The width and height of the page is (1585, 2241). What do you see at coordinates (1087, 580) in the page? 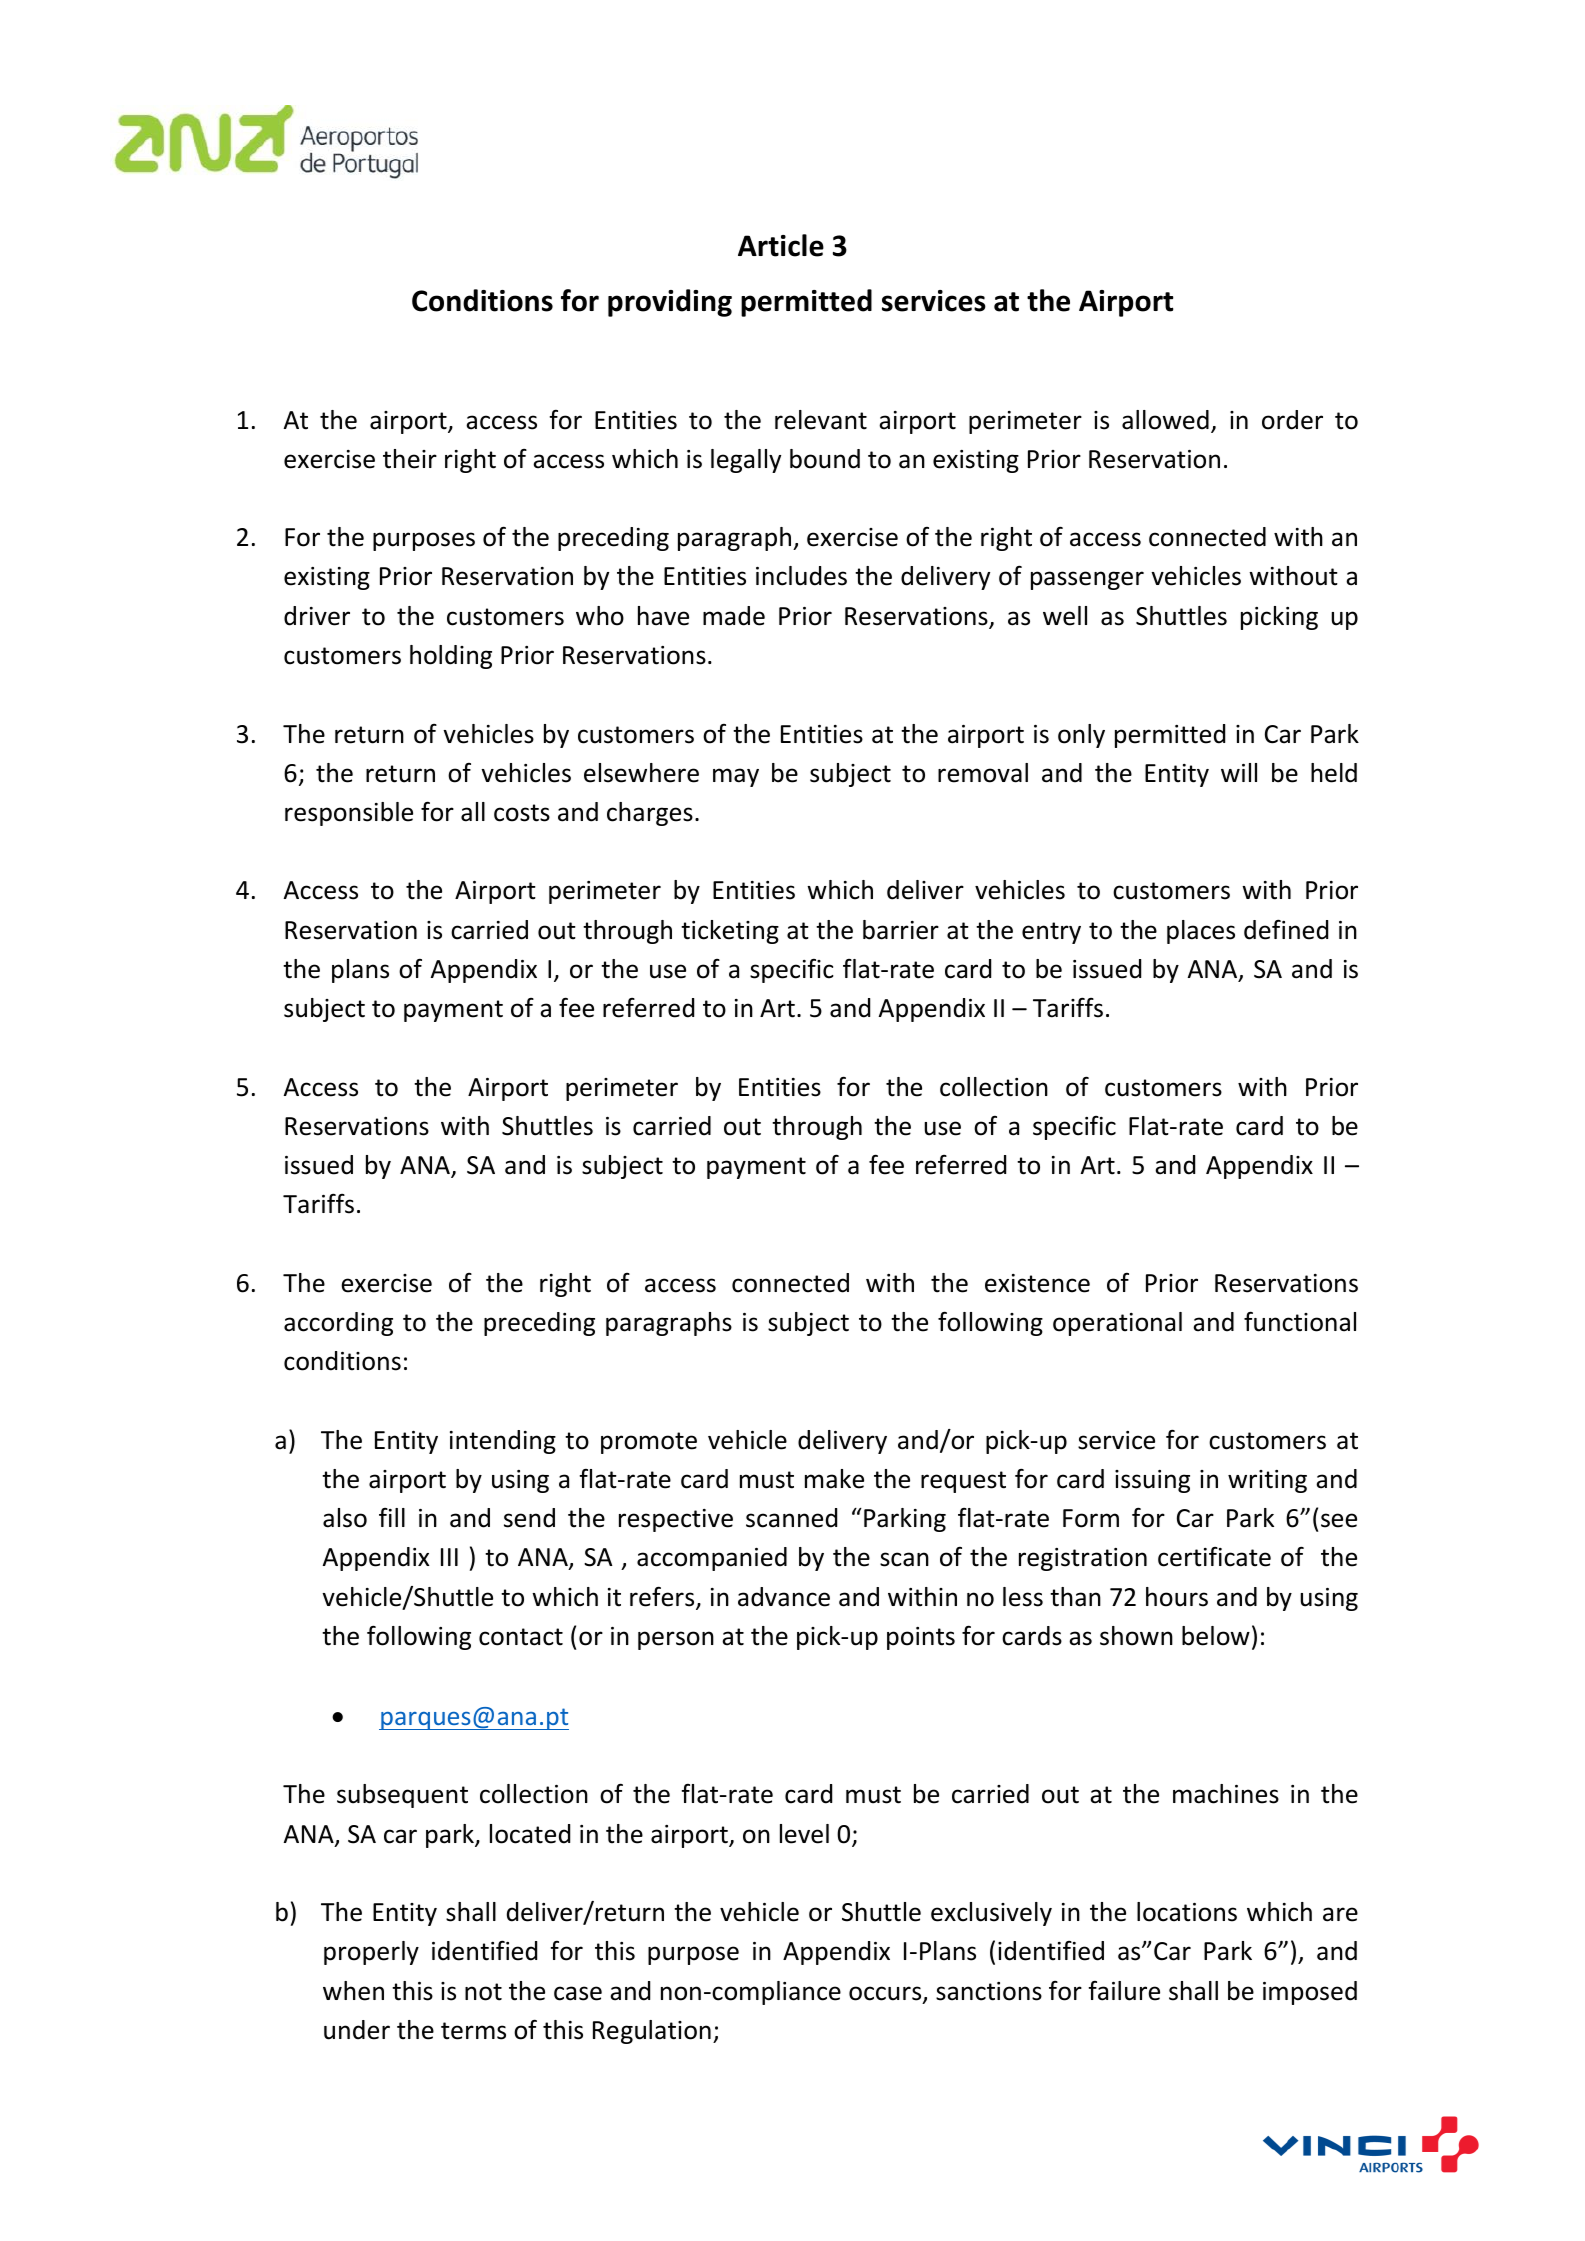
I see `passenger` at bounding box center [1087, 580].
